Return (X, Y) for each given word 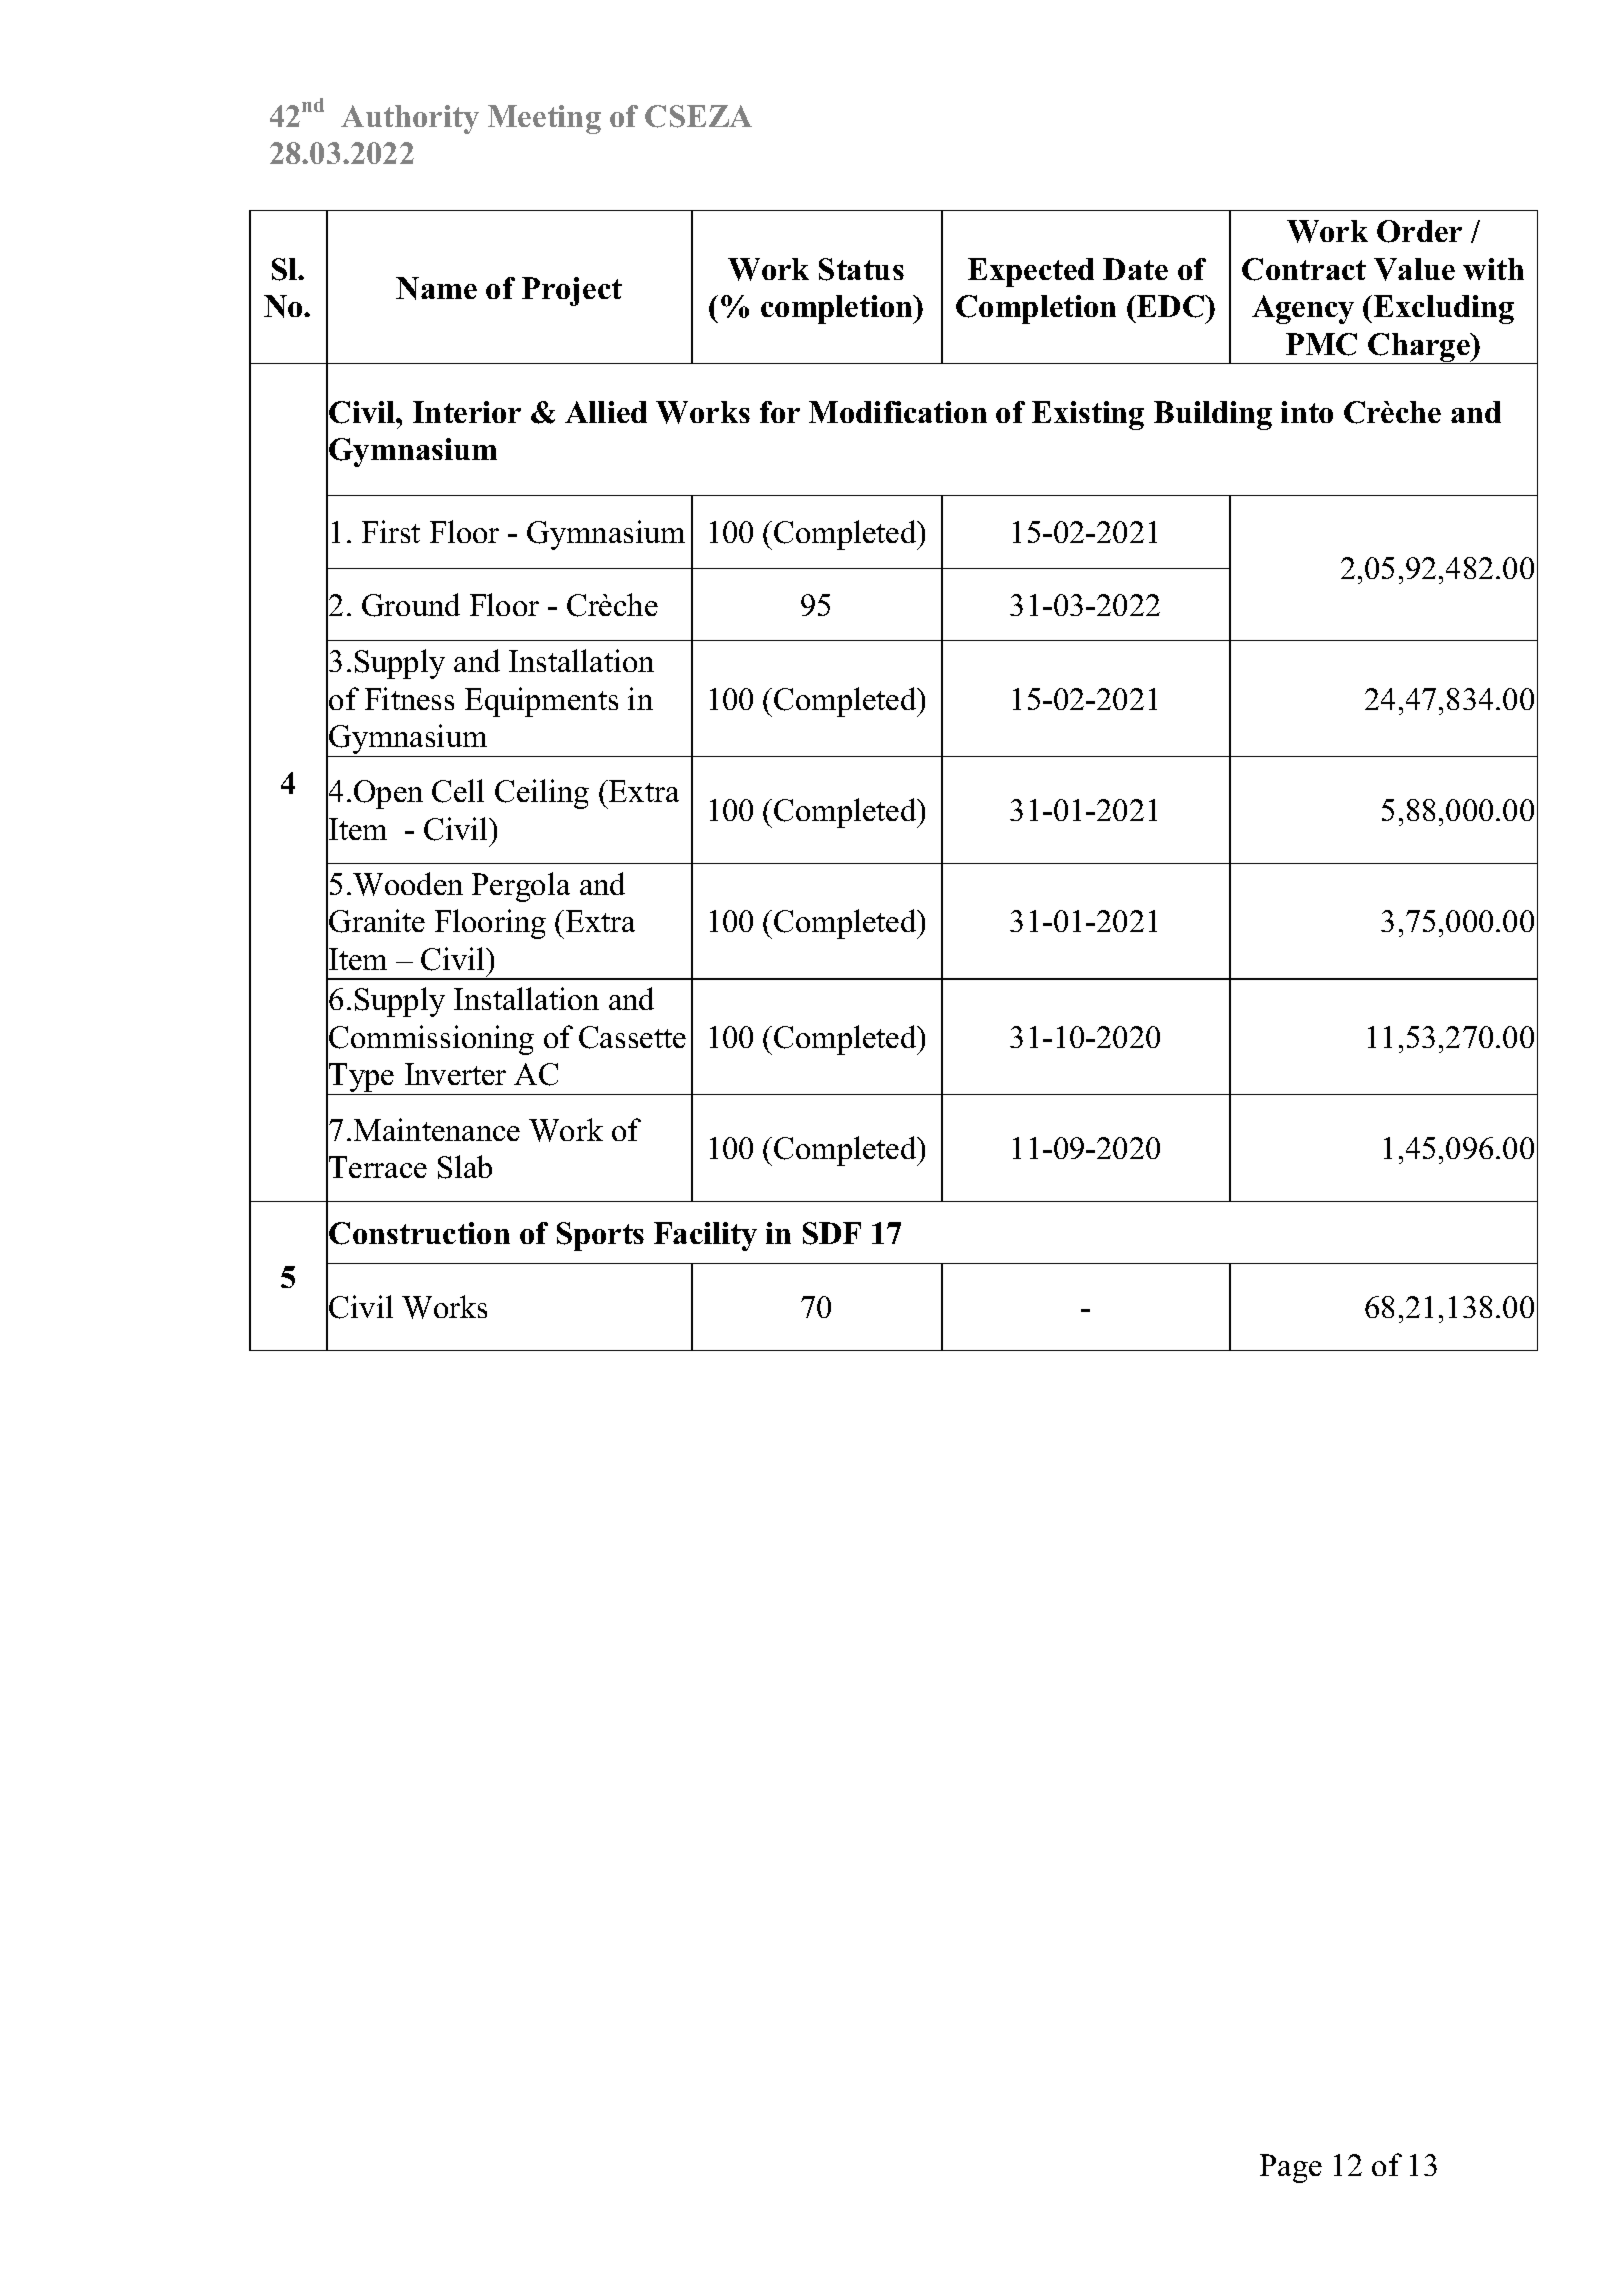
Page (1291, 2168)
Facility (705, 1236)
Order (1419, 231)
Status (861, 269)
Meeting (544, 119)
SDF (832, 1233)
